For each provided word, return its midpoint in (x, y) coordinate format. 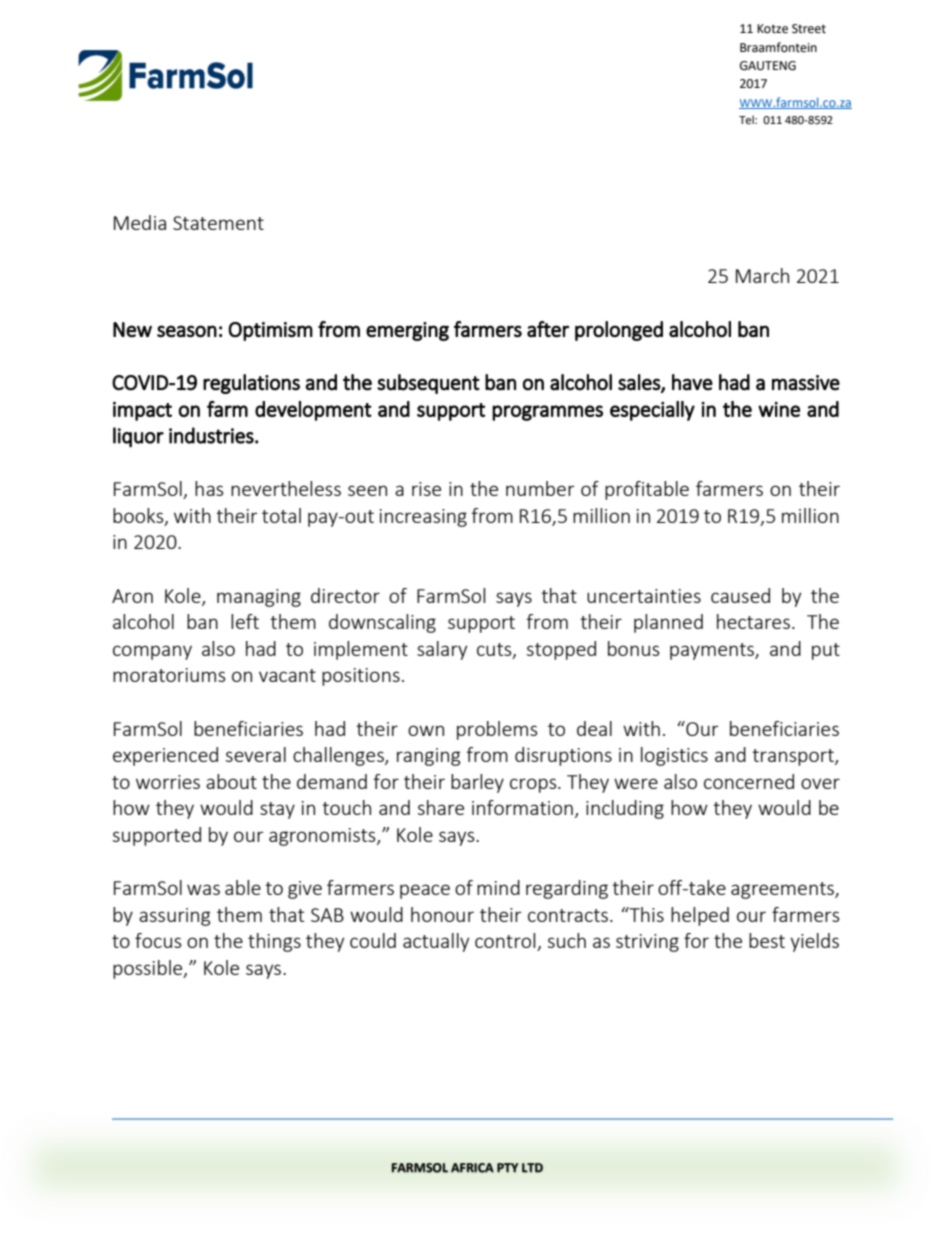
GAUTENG (768, 66)
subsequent (428, 384)
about (231, 781)
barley (477, 783)
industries (212, 435)
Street (809, 29)
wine (779, 409)
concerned (749, 781)
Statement (218, 223)
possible (149, 969)
